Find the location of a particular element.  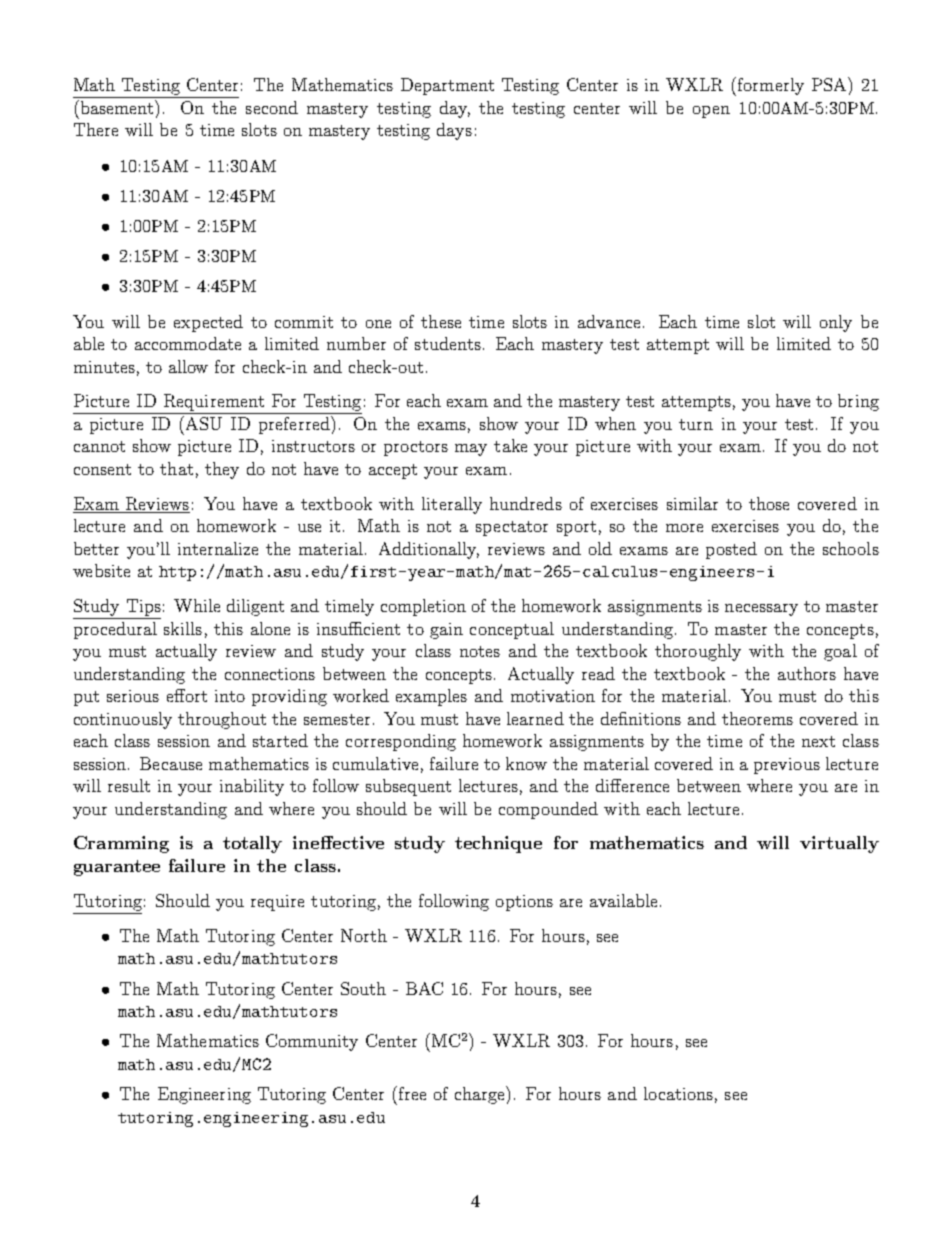

necessary is located at coordinates (761, 610).
